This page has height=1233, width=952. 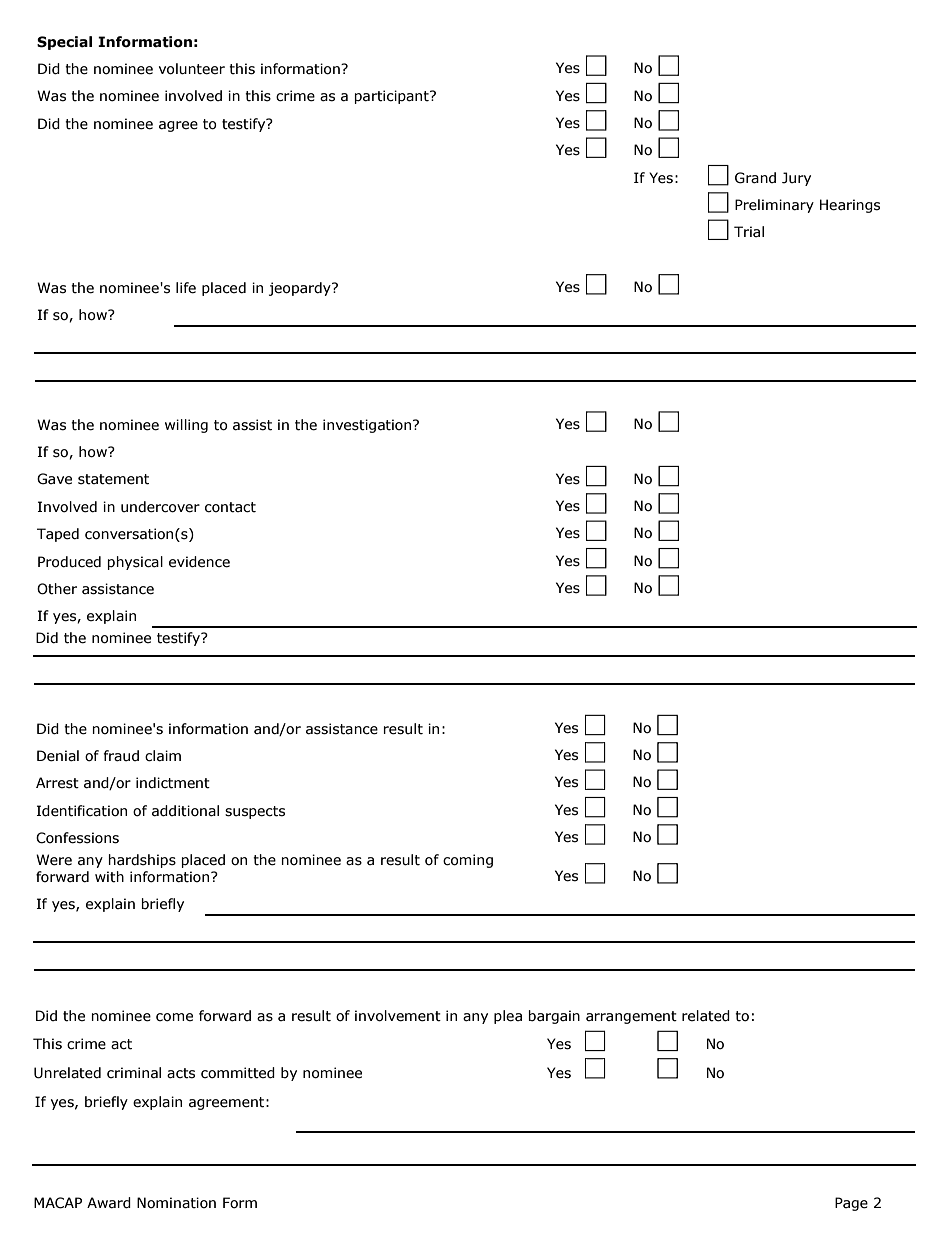 I want to click on plea, so click(x=508, y=1017).
